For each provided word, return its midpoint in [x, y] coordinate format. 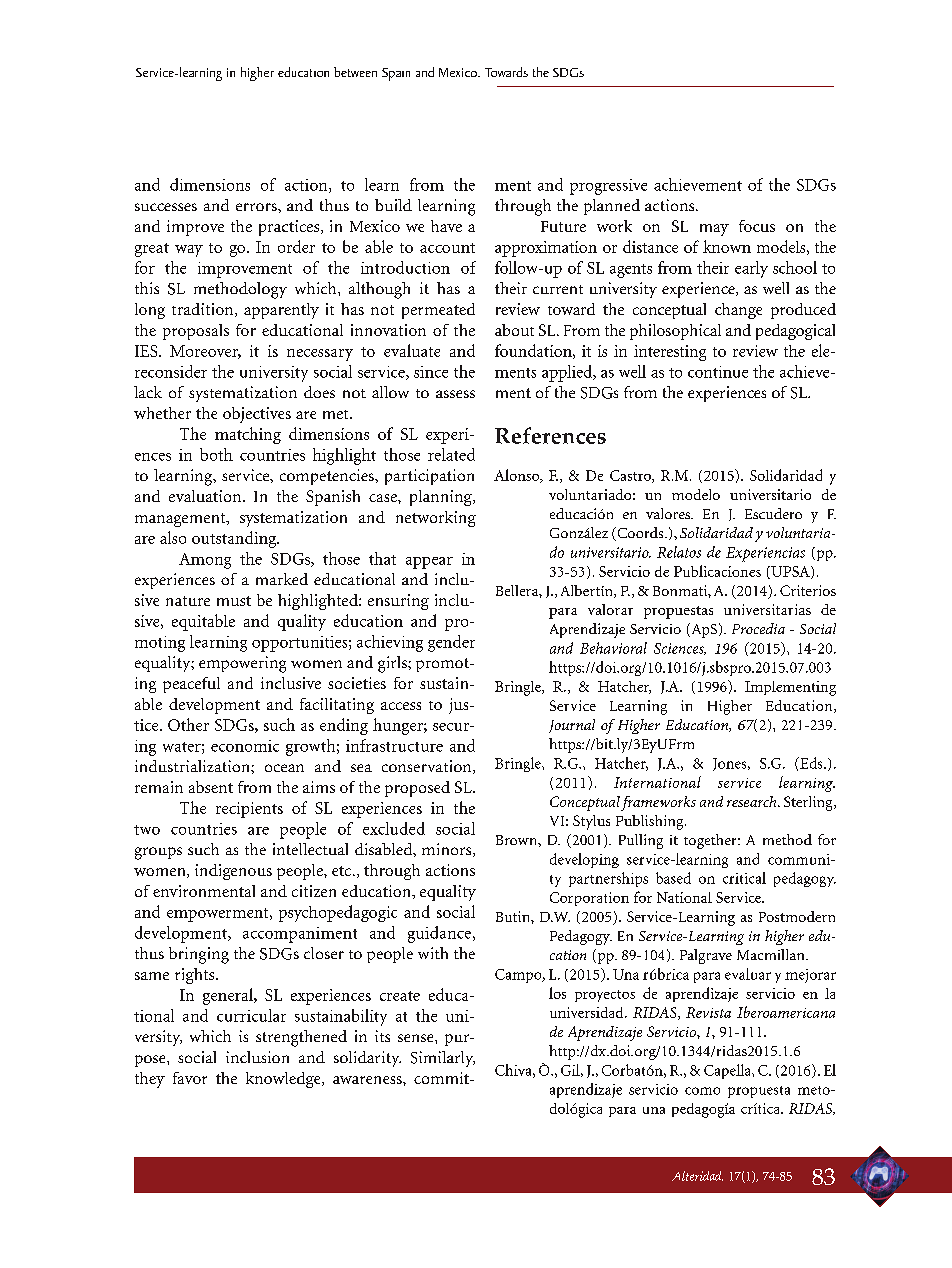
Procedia [758, 628]
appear [429, 563]
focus [757, 226]
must [234, 601]
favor [190, 1078]
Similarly [443, 1059]
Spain [396, 74]
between [355, 72]
